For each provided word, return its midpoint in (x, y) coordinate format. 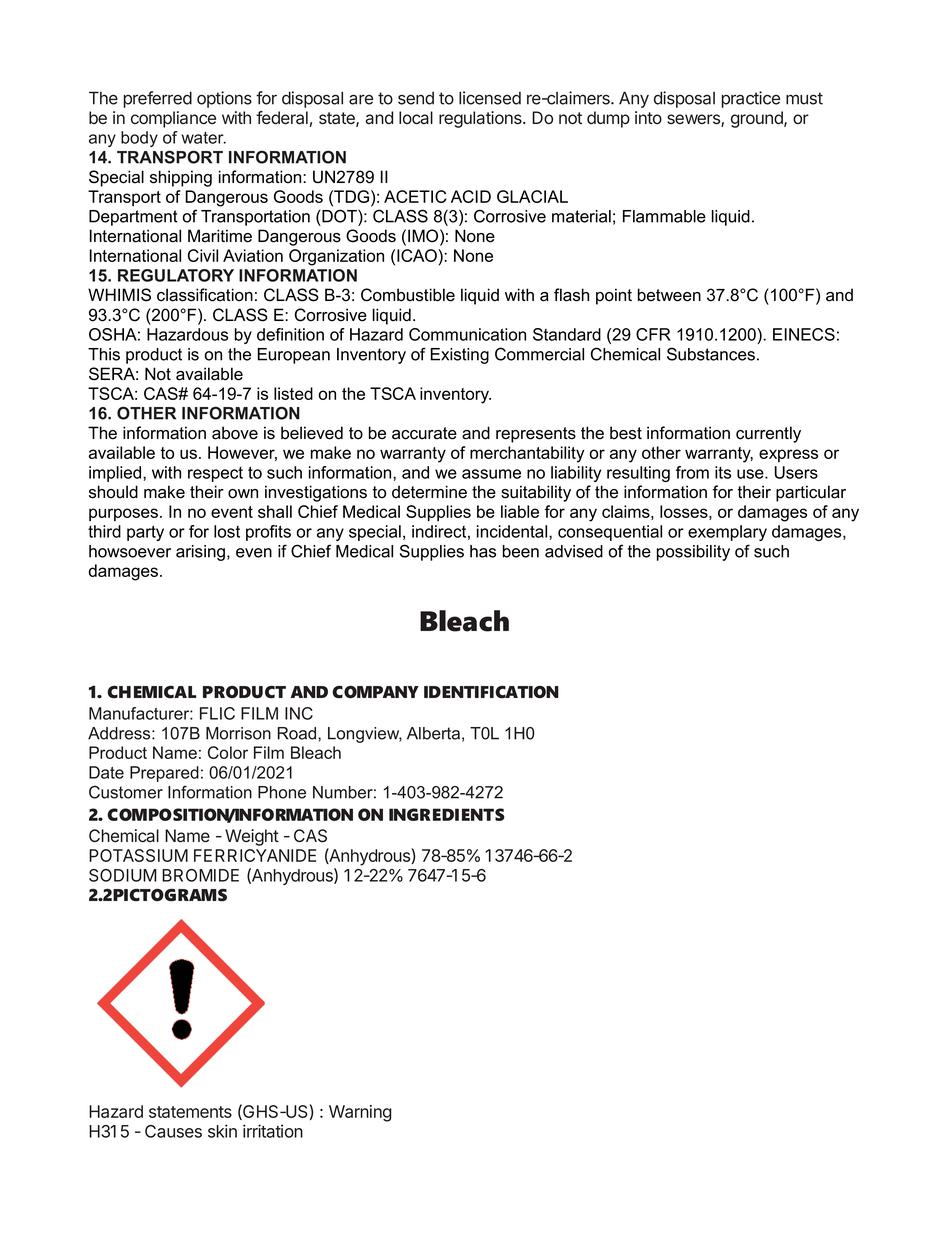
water (203, 138)
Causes (173, 1131)
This (104, 354)
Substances (711, 354)
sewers (694, 120)
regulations (481, 119)
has (483, 551)
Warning (360, 1113)
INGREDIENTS (447, 814)
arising (200, 553)
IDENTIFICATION (491, 692)
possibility (693, 553)
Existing (460, 356)
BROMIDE (200, 875)
